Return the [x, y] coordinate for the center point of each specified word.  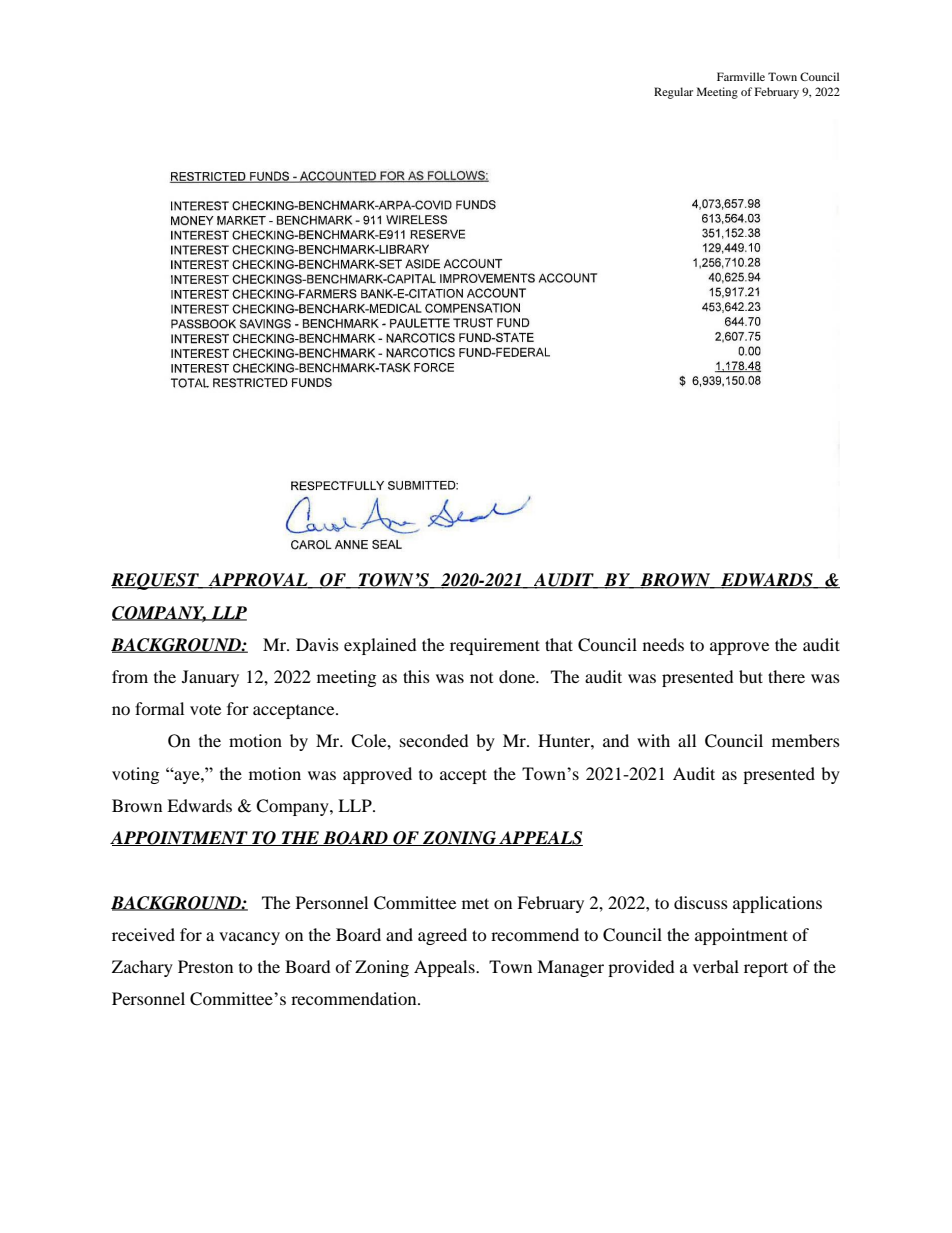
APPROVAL [258, 581]
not [481, 678]
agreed [442, 936]
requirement [495, 646]
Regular [673, 93]
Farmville [741, 76]
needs [663, 644]
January [210, 678]
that [559, 644]
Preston [205, 966]
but [751, 676]
